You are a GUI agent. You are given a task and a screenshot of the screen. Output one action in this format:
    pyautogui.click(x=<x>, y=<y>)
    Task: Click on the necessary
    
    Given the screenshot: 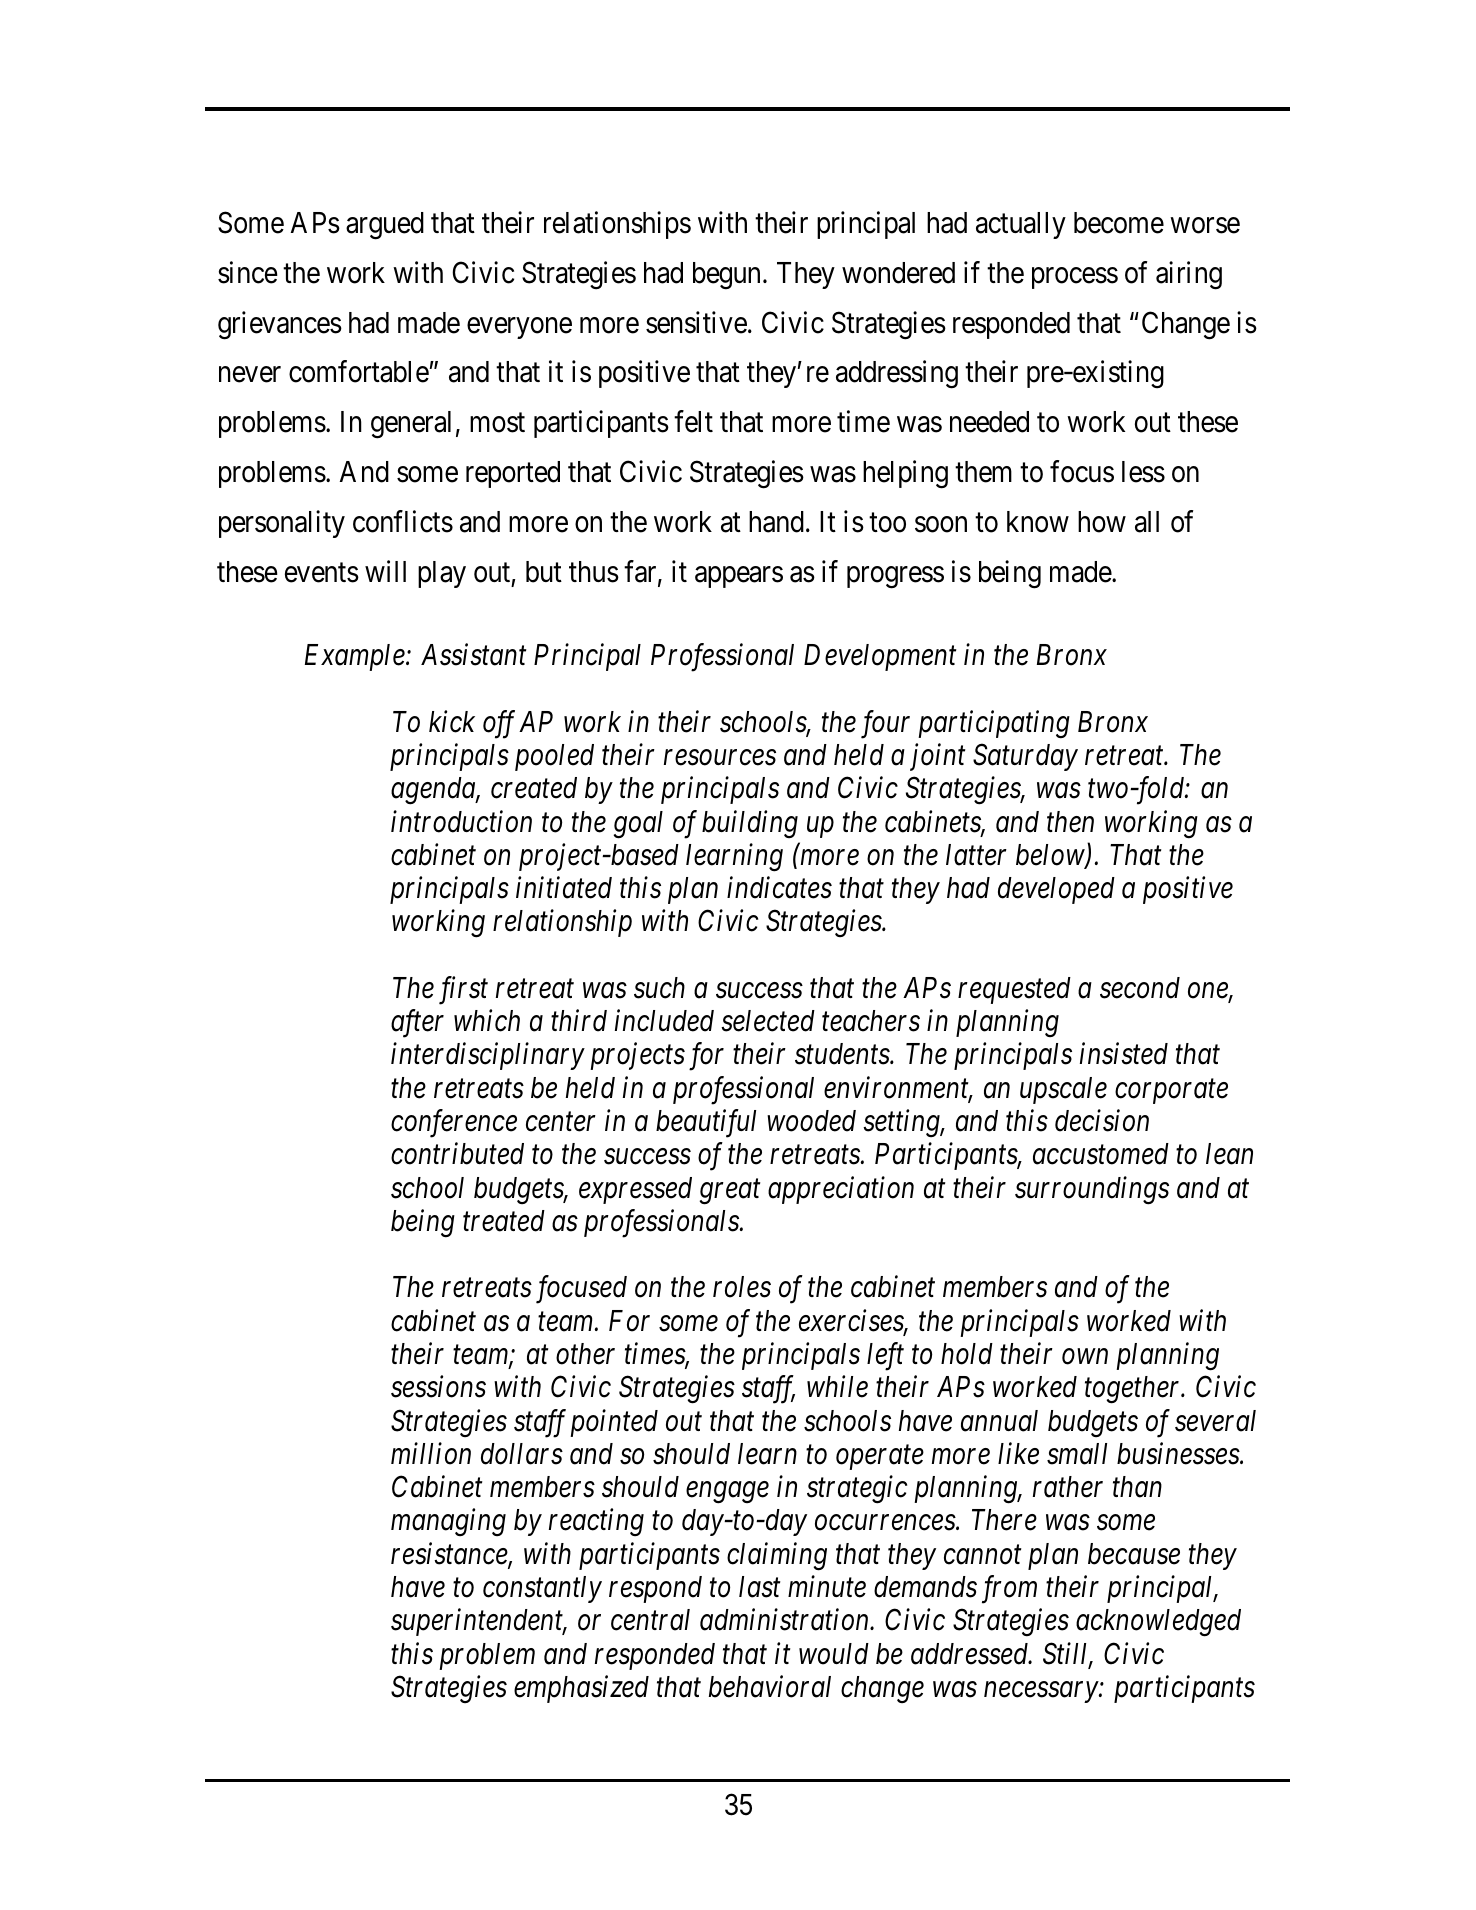 What is the action you would take?
    pyautogui.click(x=1042, y=1692)
